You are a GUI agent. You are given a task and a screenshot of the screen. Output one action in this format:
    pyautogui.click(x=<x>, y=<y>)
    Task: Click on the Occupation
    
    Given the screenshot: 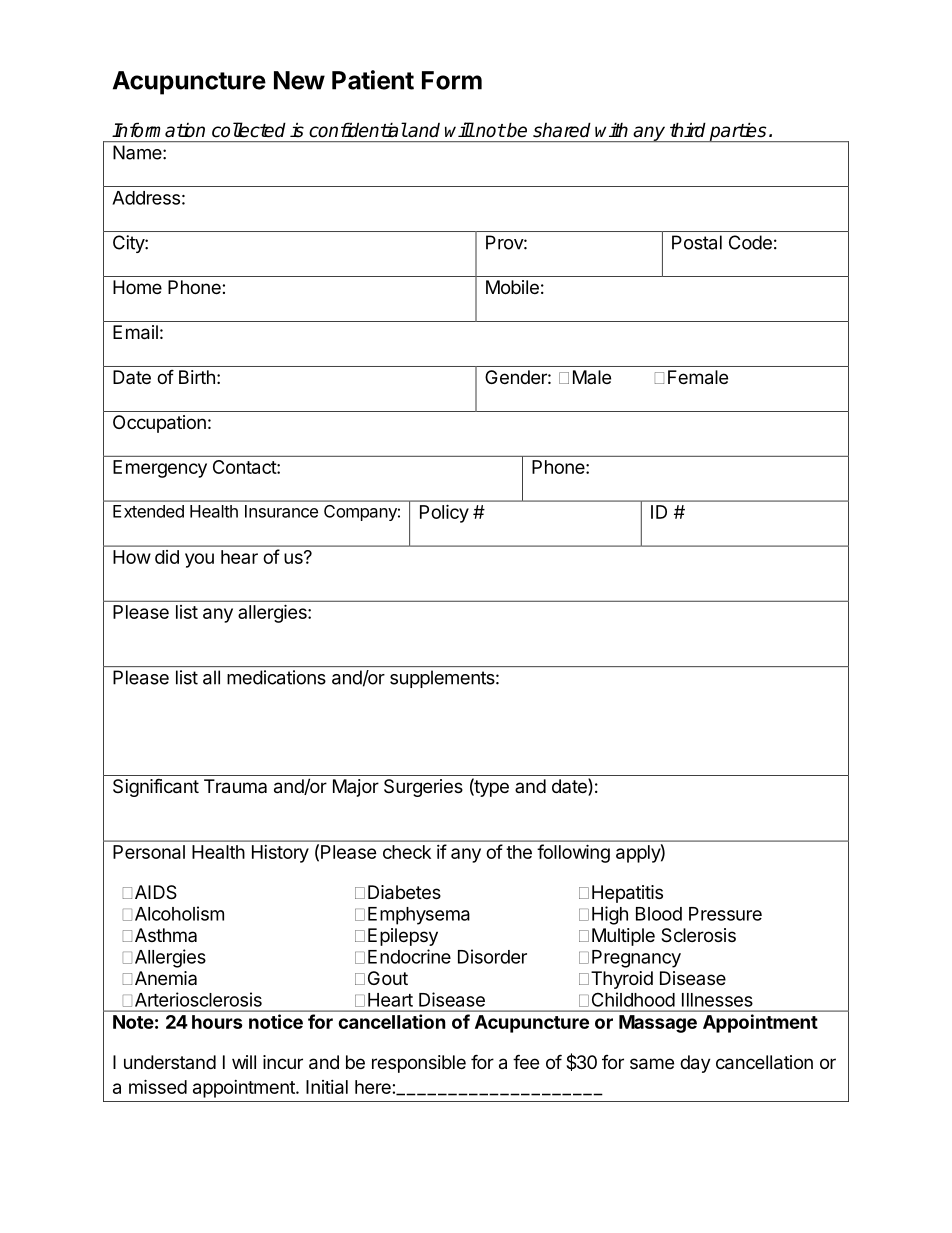 What is the action you would take?
    pyautogui.click(x=159, y=424)
